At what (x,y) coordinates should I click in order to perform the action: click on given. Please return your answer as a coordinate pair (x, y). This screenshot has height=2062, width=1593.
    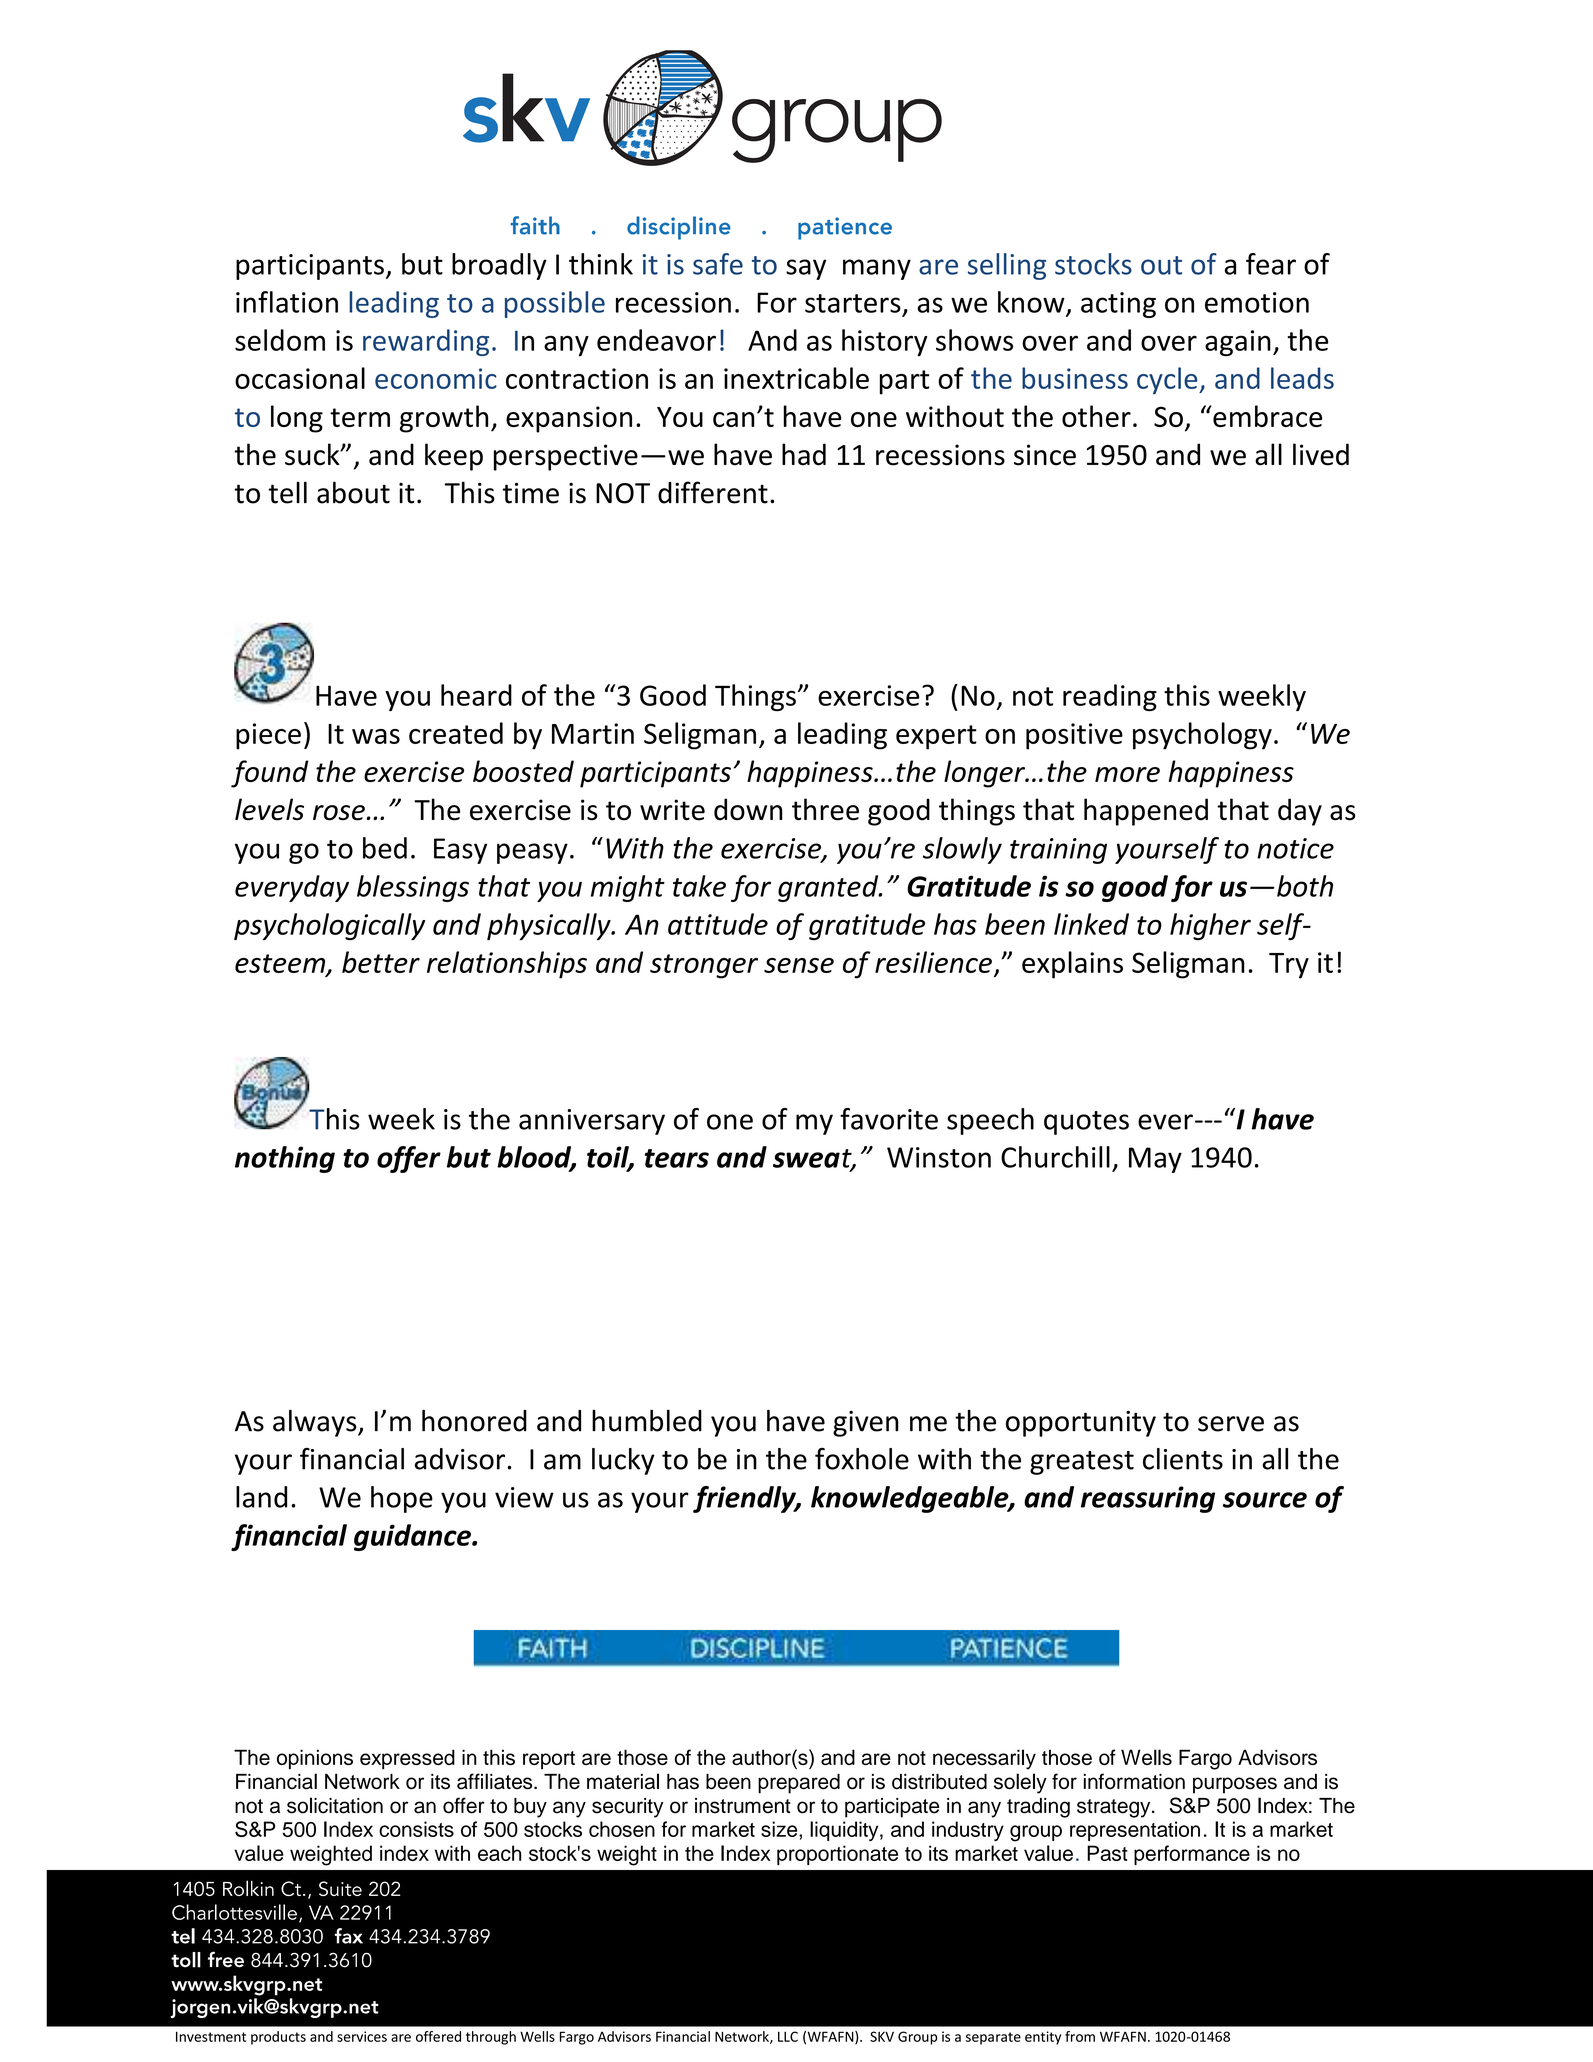
    Looking at the image, I should click on (866, 1424).
